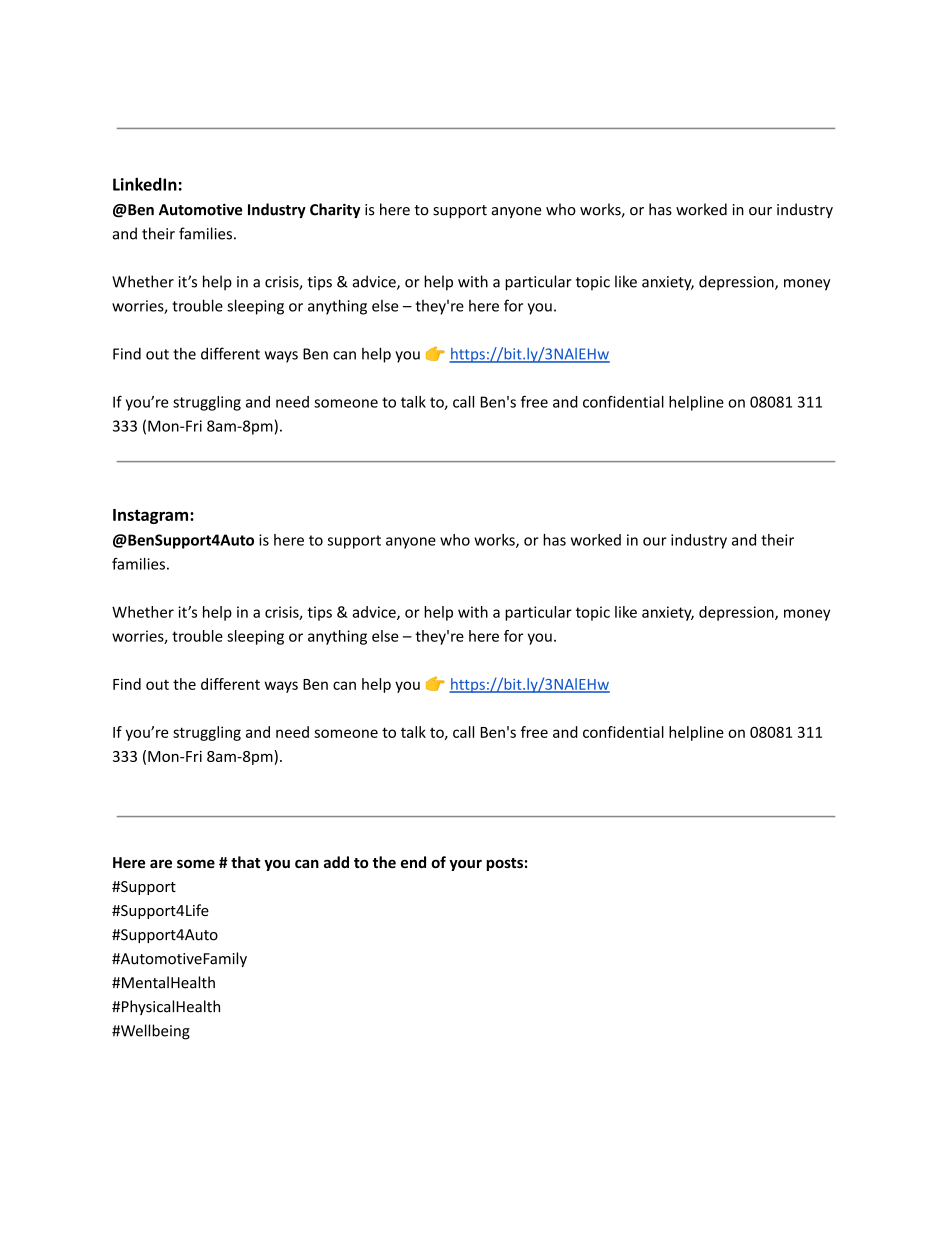 This document has height=1233, width=952. I want to click on add, so click(336, 862).
